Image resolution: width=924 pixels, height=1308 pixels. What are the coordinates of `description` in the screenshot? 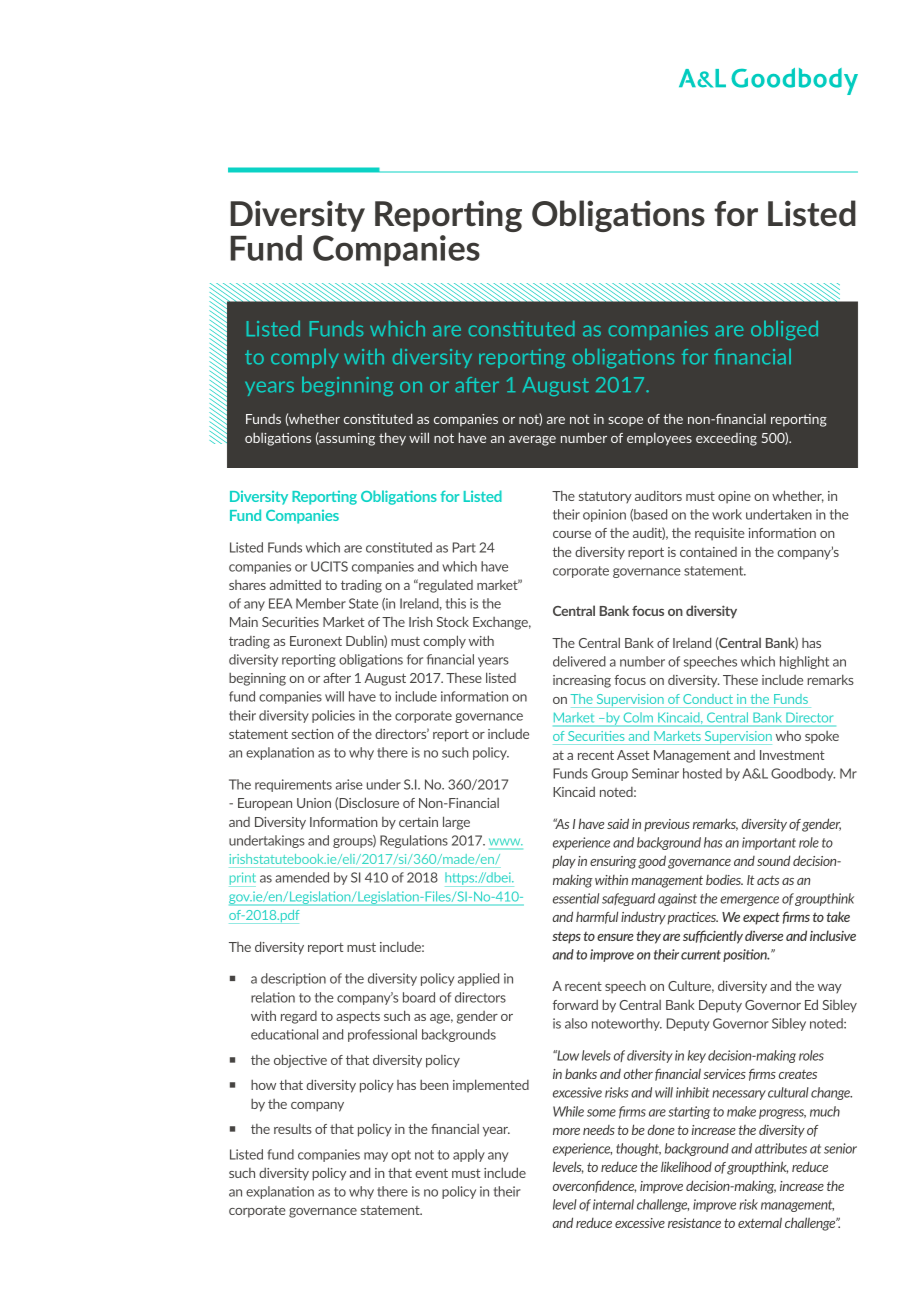 It's located at (293, 979).
